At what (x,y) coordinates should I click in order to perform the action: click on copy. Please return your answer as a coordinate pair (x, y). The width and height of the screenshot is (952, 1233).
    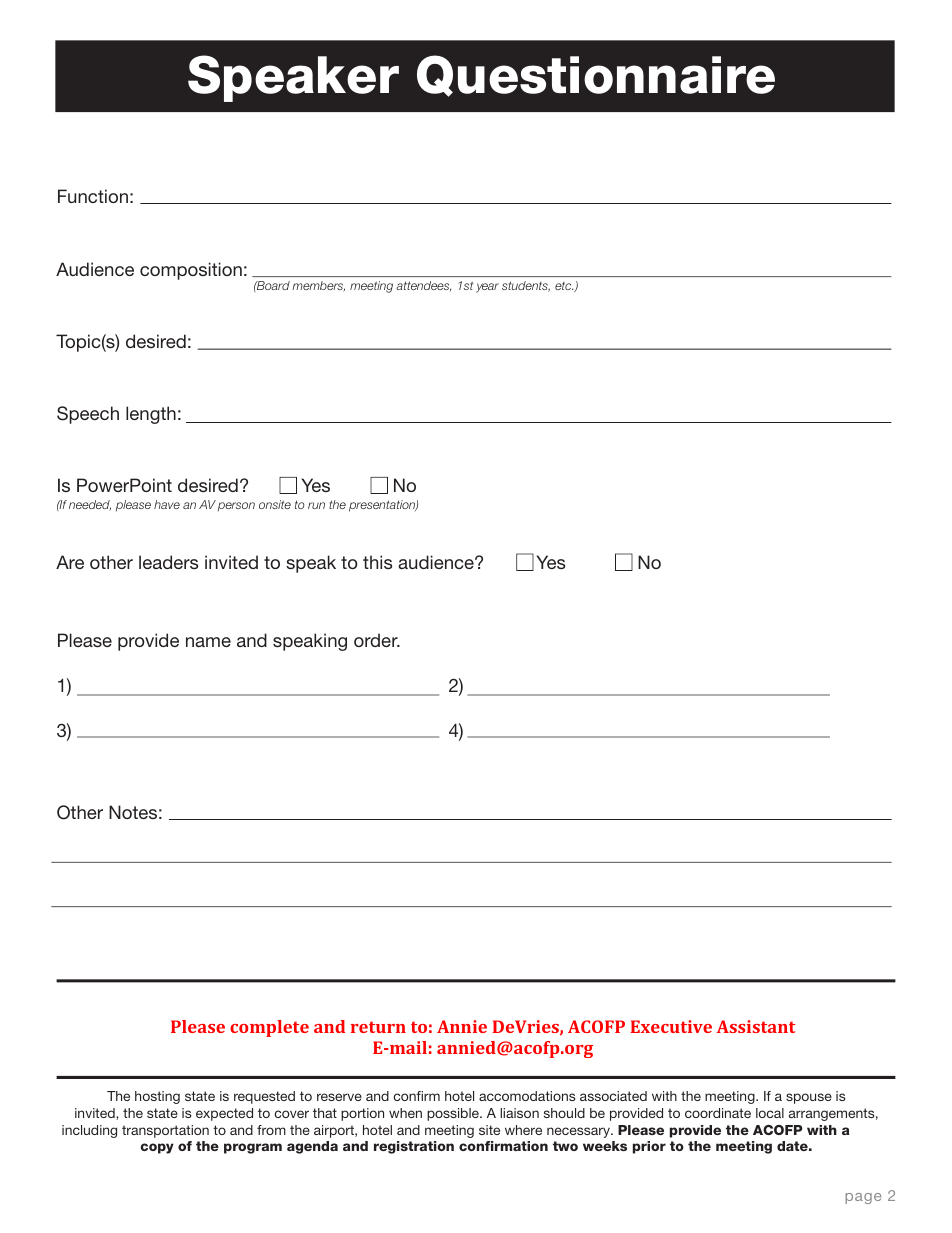
    Looking at the image, I should click on (157, 1148).
